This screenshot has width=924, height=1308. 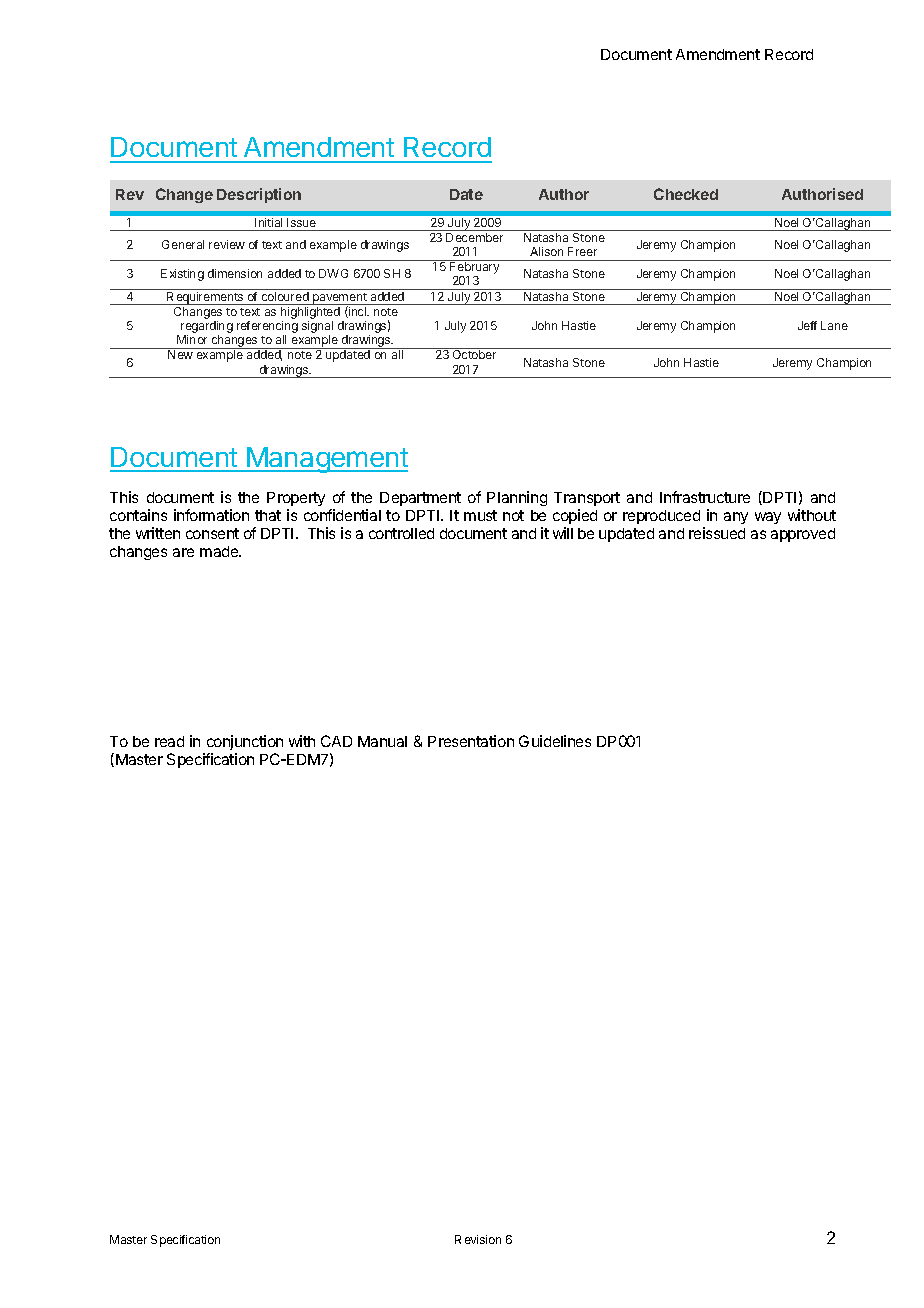 What do you see at coordinates (220, 551) in the screenshot?
I see `made` at bounding box center [220, 551].
